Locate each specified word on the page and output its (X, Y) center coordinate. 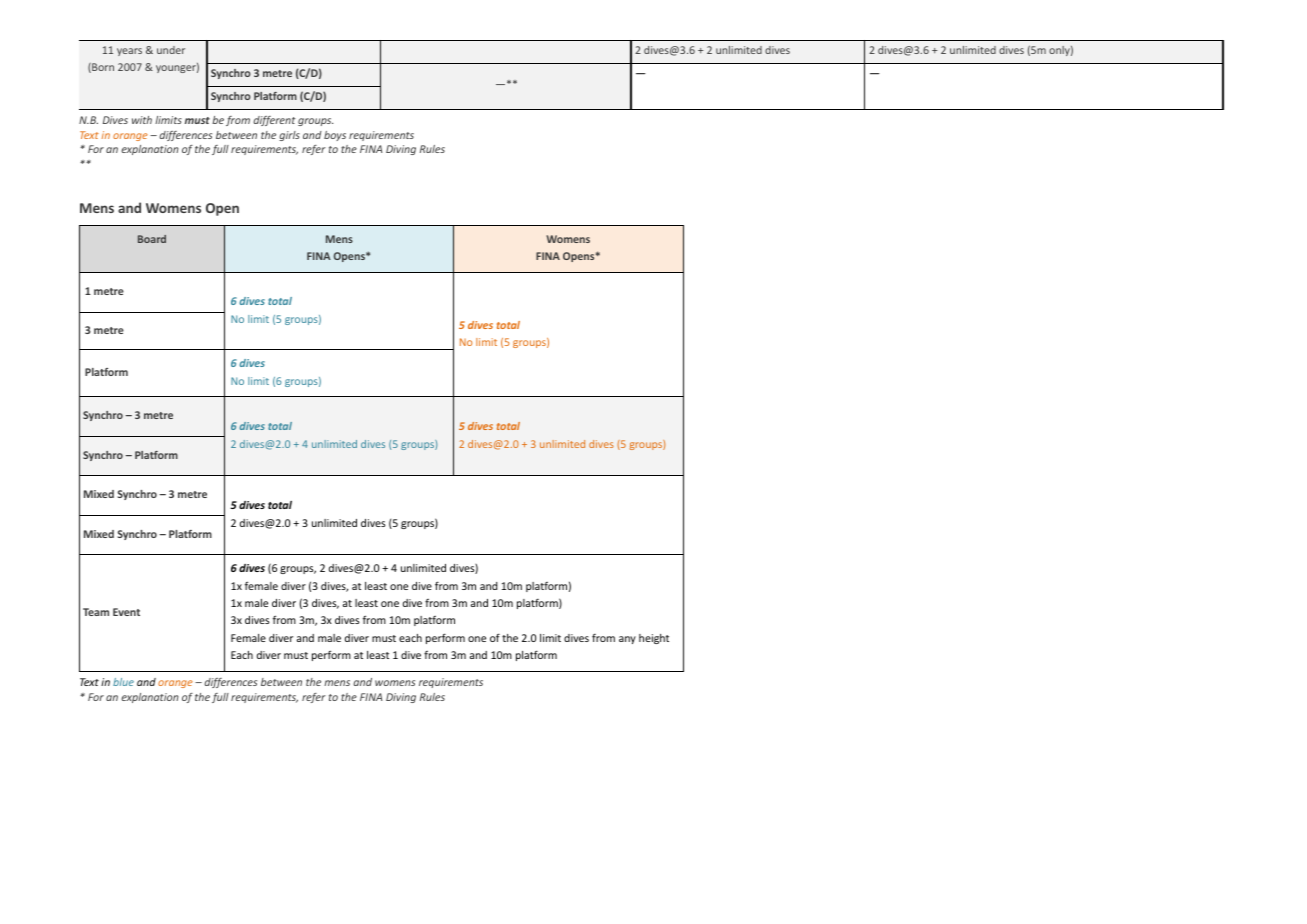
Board (152, 239)
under (171, 50)
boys (335, 136)
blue (123, 682)
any (627, 640)
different (274, 121)
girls (289, 136)
